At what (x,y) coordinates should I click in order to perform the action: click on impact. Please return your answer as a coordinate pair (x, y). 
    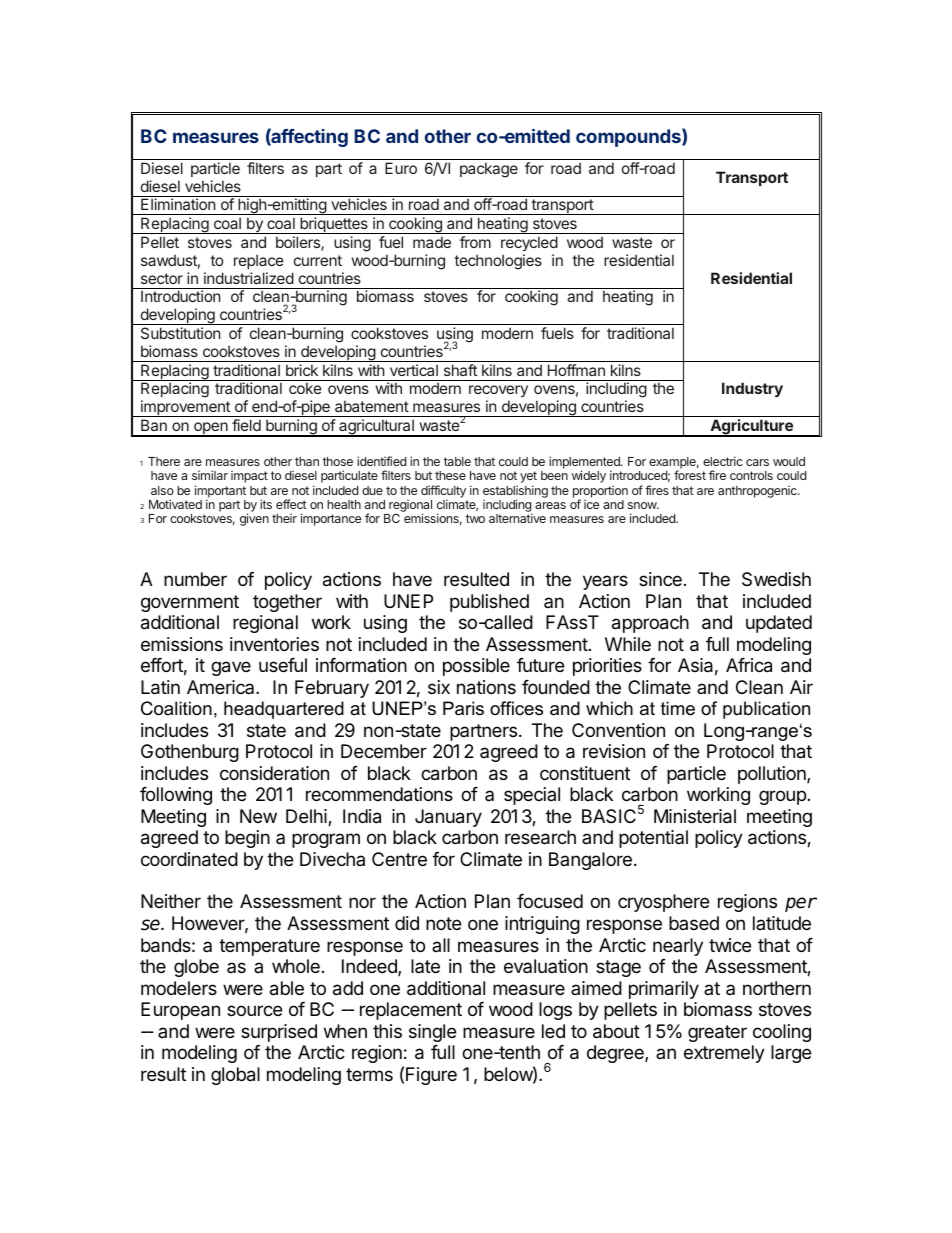
    Looking at the image, I should click on (249, 477).
